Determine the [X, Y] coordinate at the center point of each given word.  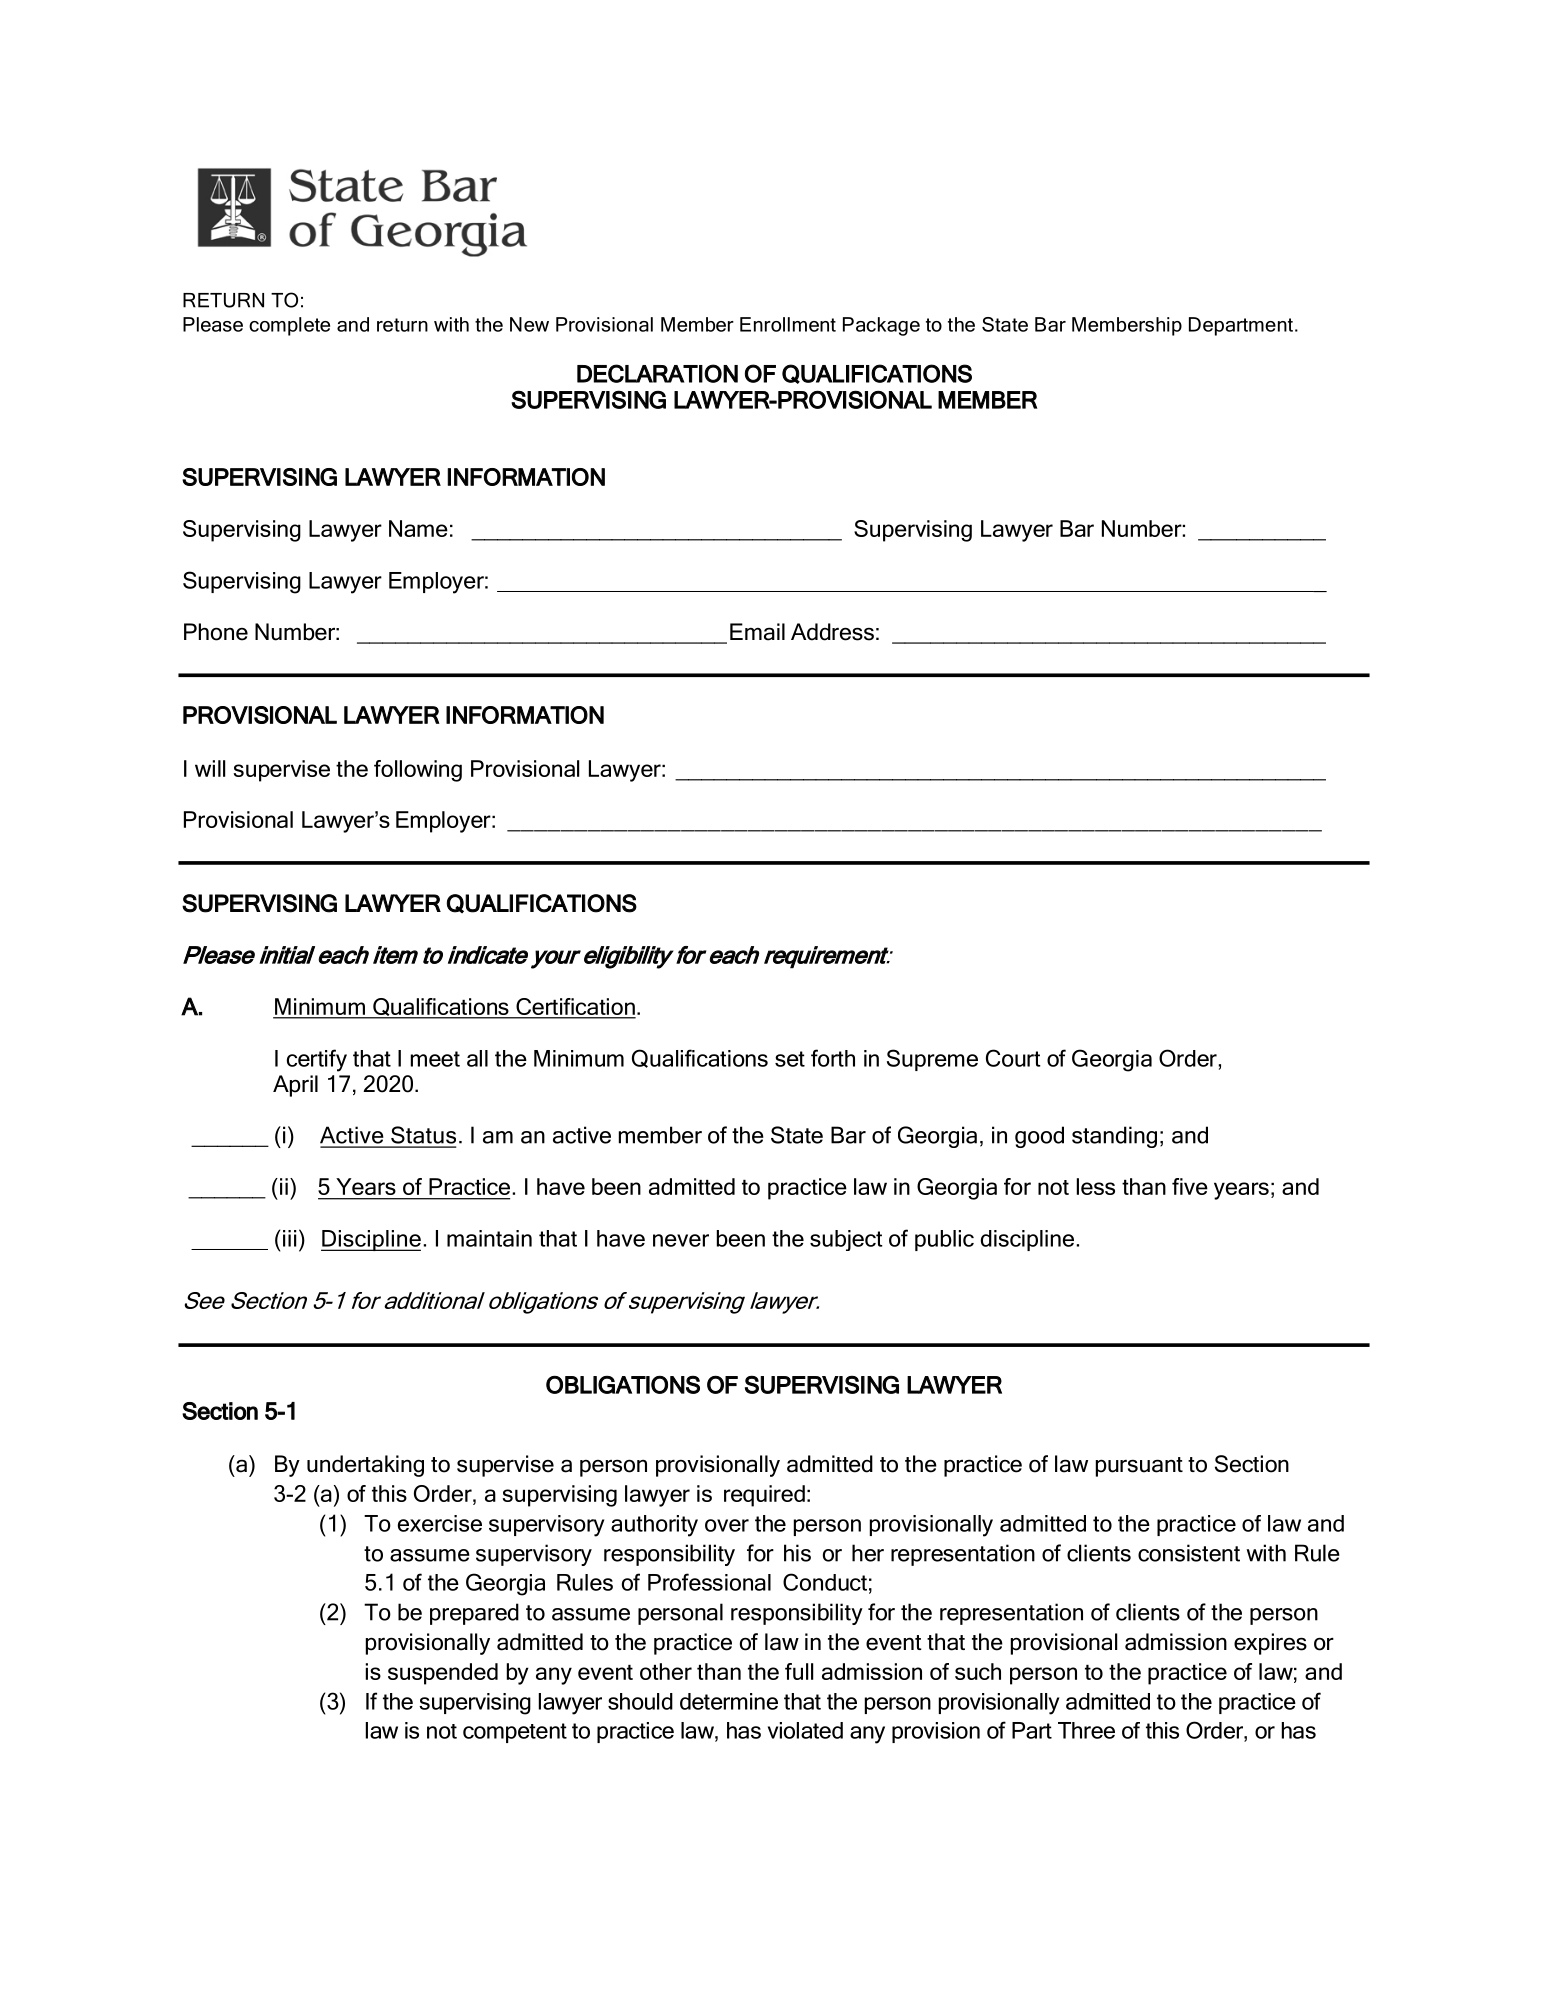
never [681, 1240]
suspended [443, 1674]
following [418, 771]
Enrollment [788, 324]
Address [832, 632]
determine [729, 1701]
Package [881, 326]
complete [289, 326]
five [1190, 1186]
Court [1013, 1058]
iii [289, 1238]
